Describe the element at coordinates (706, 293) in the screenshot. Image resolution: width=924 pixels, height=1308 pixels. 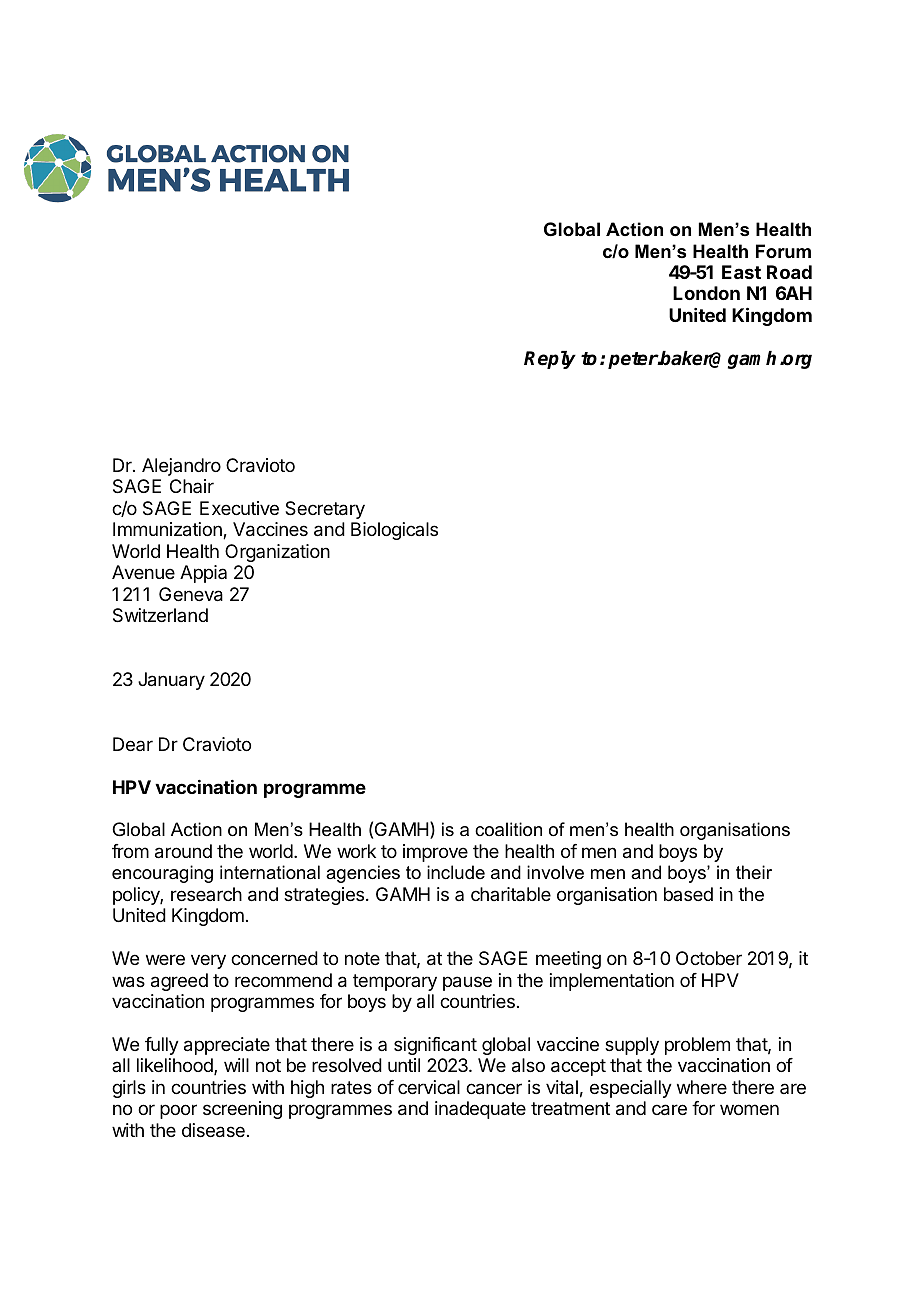
I see `London` at that location.
